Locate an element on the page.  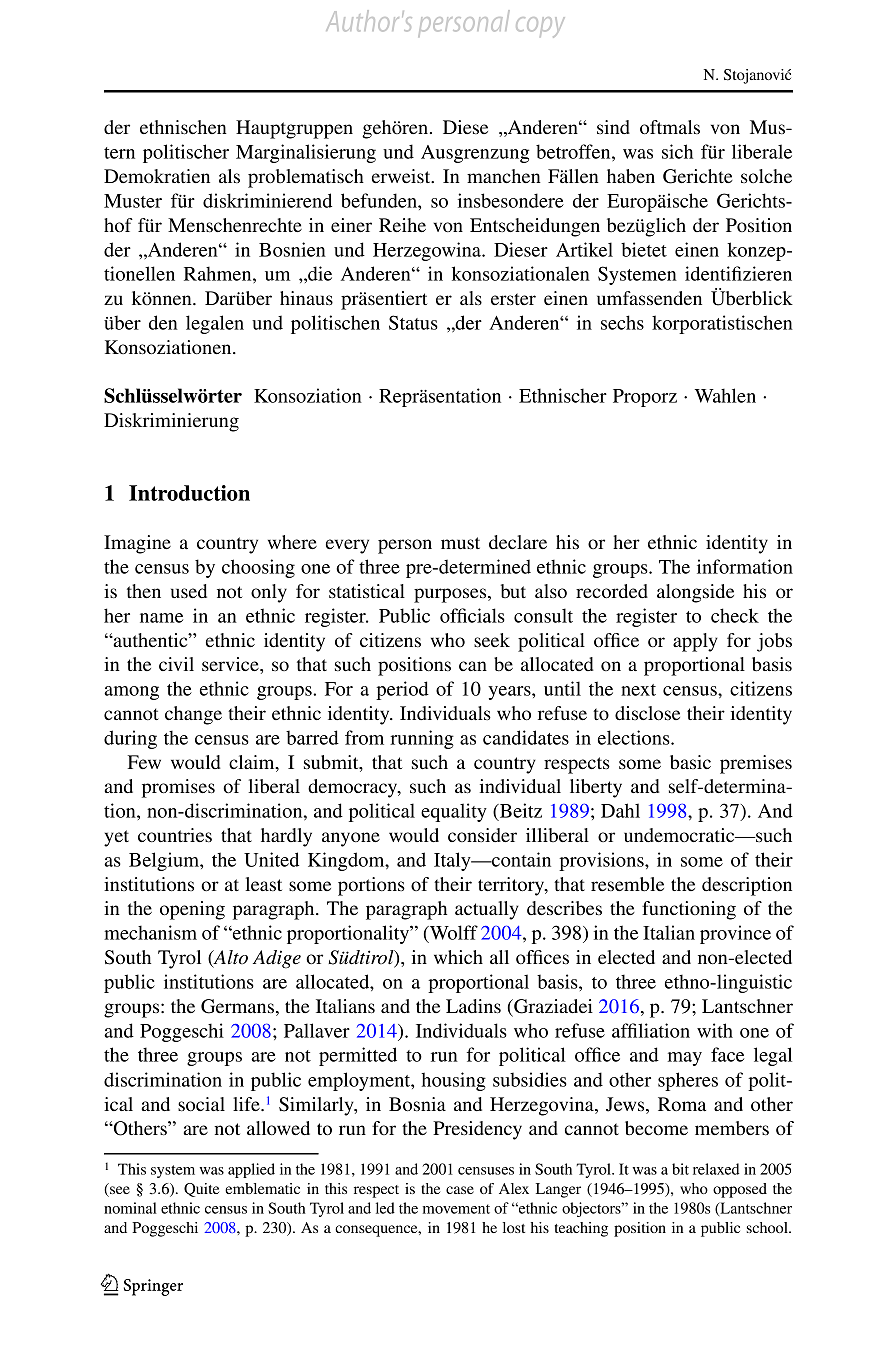
case is located at coordinates (460, 1190).
